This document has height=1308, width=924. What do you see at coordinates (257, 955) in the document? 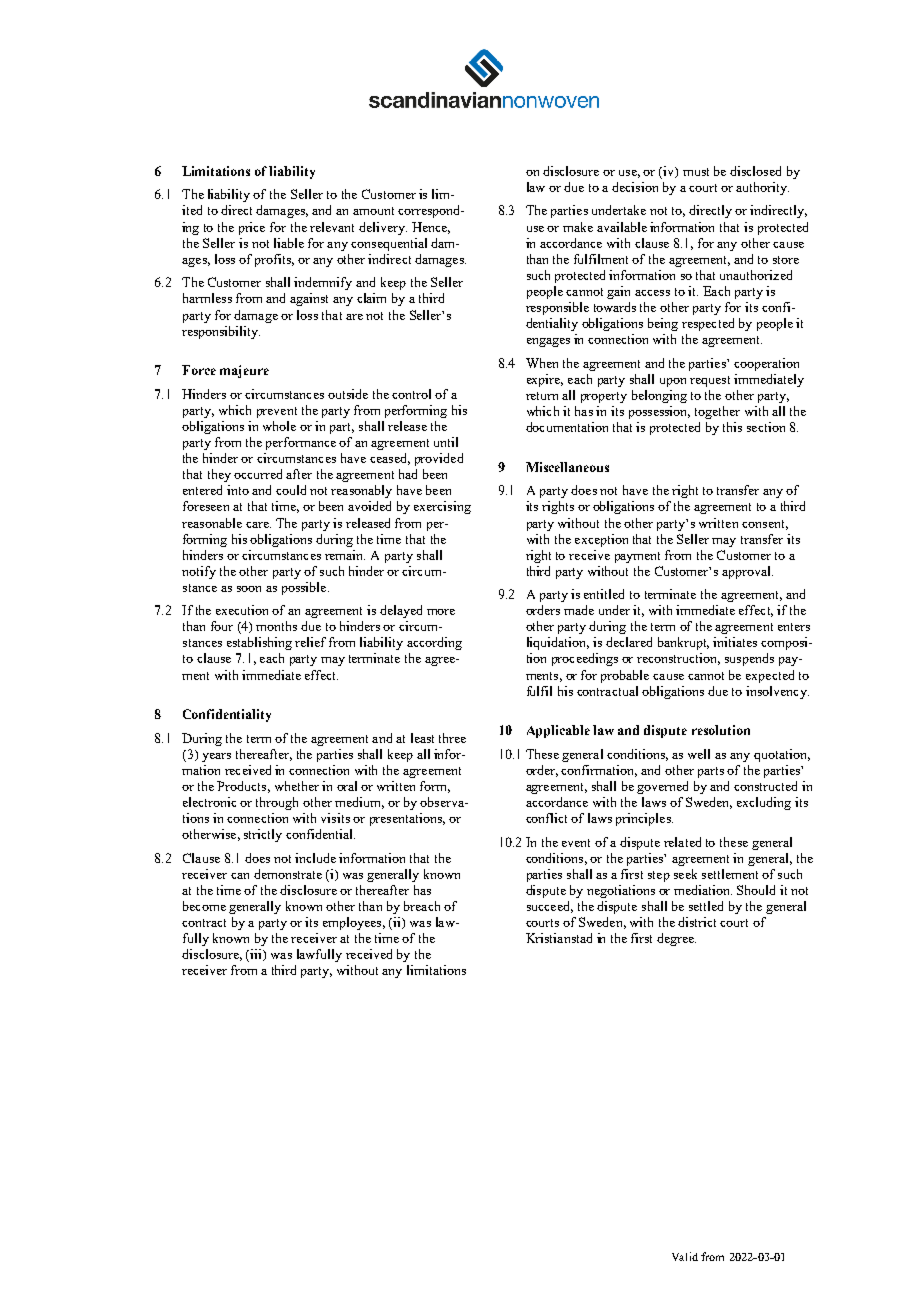
I see `iii` at bounding box center [257, 955].
